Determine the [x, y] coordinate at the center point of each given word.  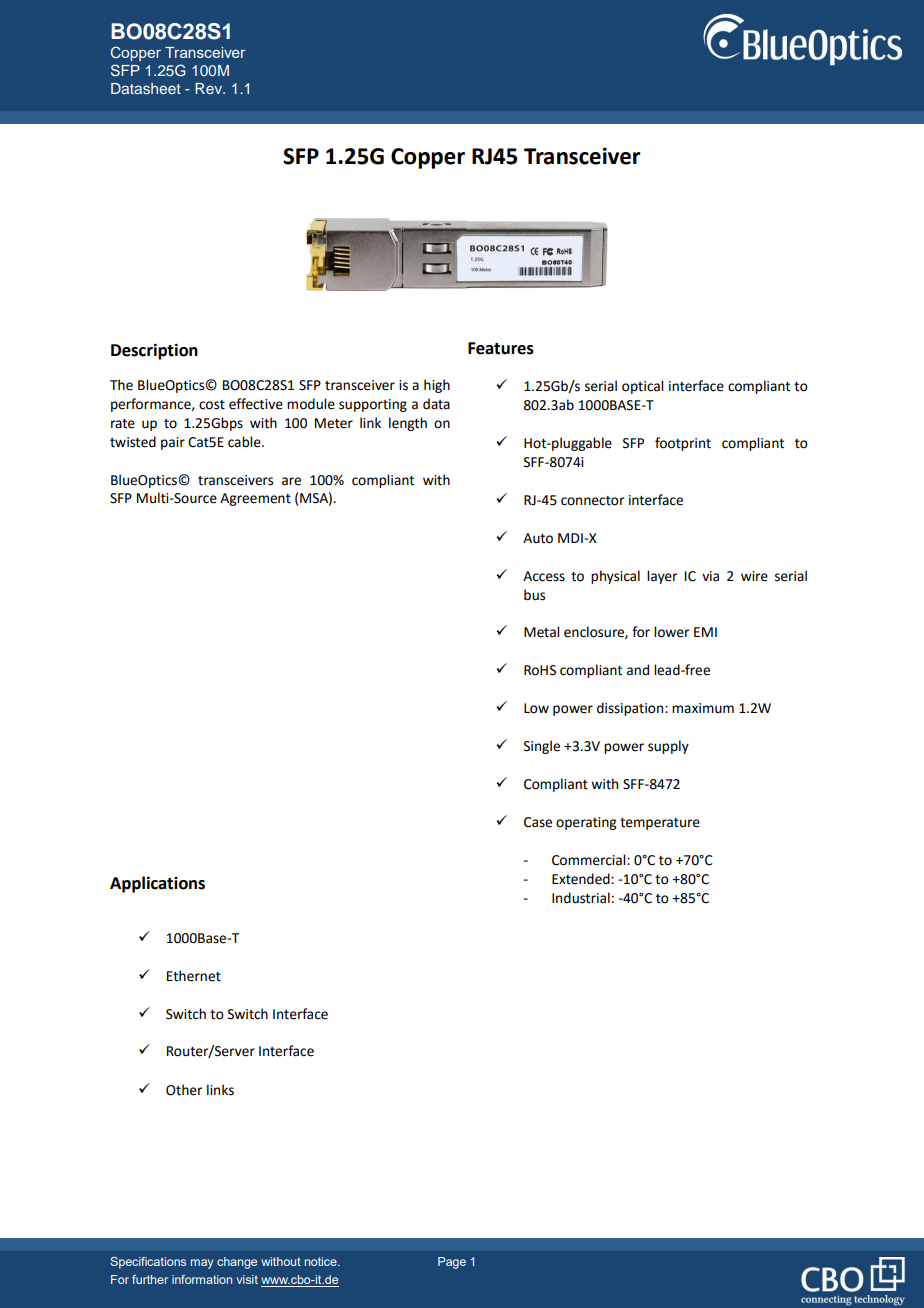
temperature [660, 824]
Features [501, 348]
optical [642, 387]
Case [538, 822]
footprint [683, 444]
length [408, 424]
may [202, 1264]
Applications [157, 884]
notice [322, 1261]
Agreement [255, 499]
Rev [209, 88]
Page [452, 1263]
